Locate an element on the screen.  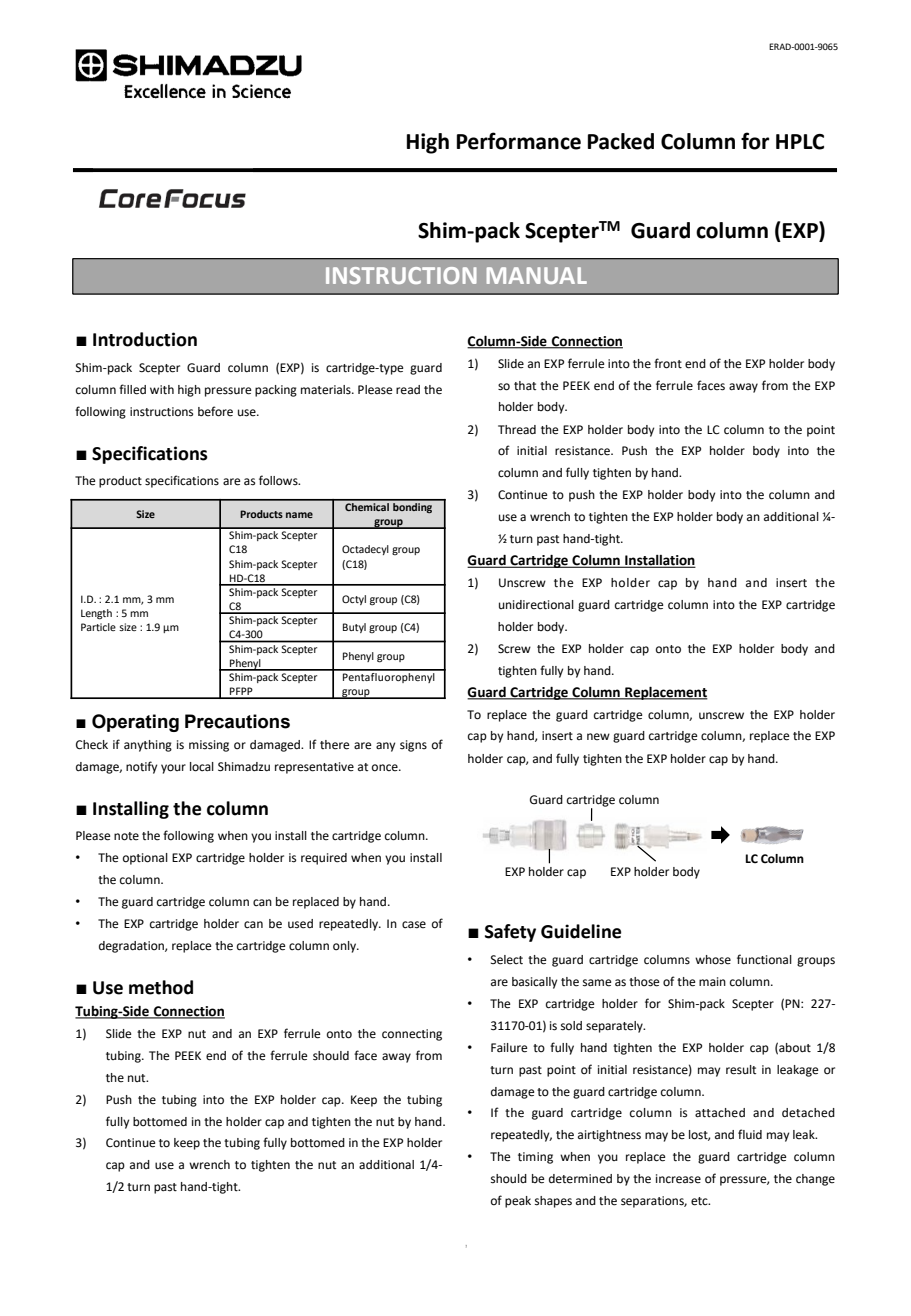
HPLC is located at coordinates (800, 142).
